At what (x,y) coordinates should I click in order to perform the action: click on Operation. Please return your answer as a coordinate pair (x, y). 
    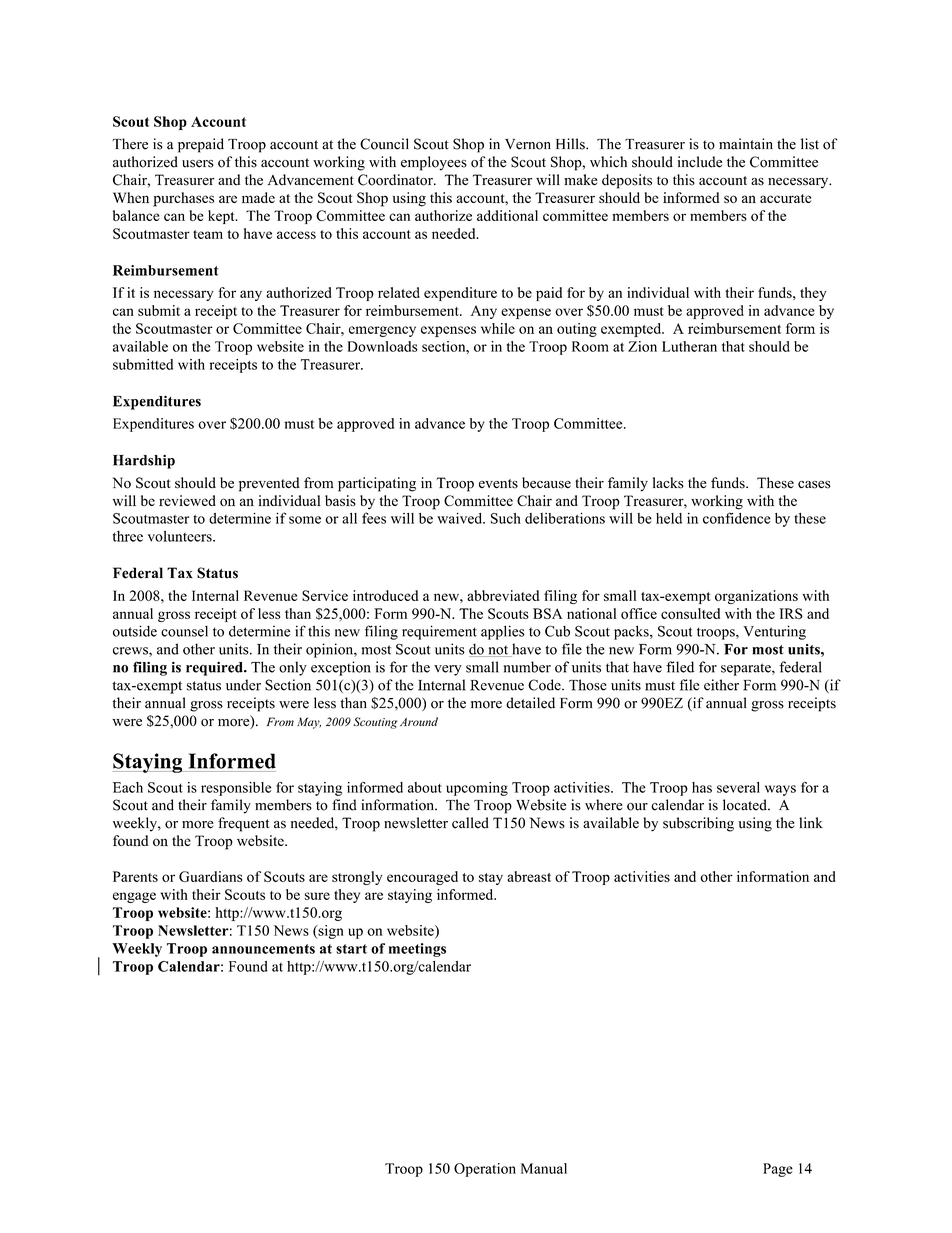
    Looking at the image, I should click on (485, 1170).
